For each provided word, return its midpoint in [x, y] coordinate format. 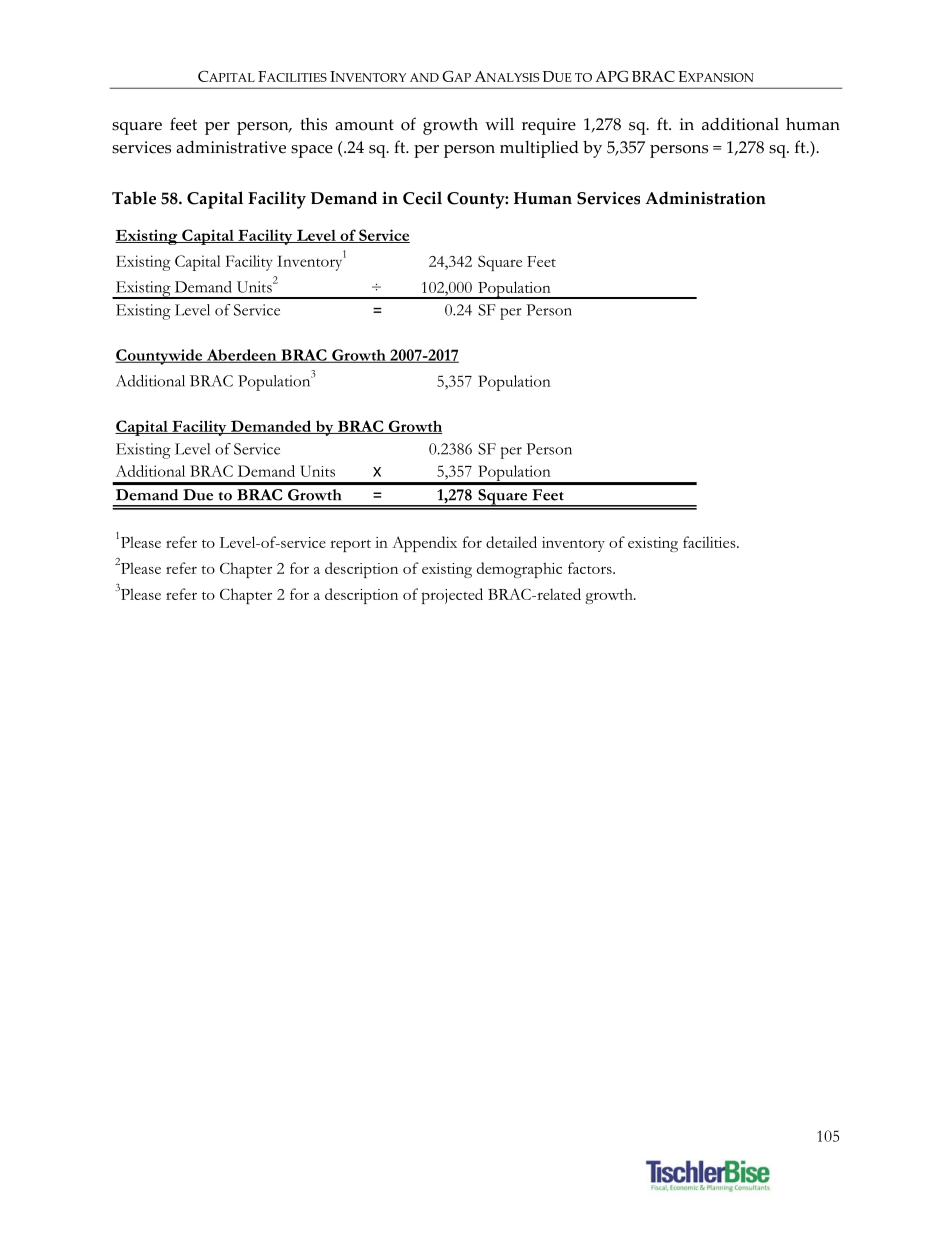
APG [611, 76]
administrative [231, 147]
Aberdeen [241, 356]
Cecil [422, 198]
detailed [511, 542]
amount [364, 125]
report [350, 545]
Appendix [424, 544]
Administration [705, 198]
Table [134, 198]
